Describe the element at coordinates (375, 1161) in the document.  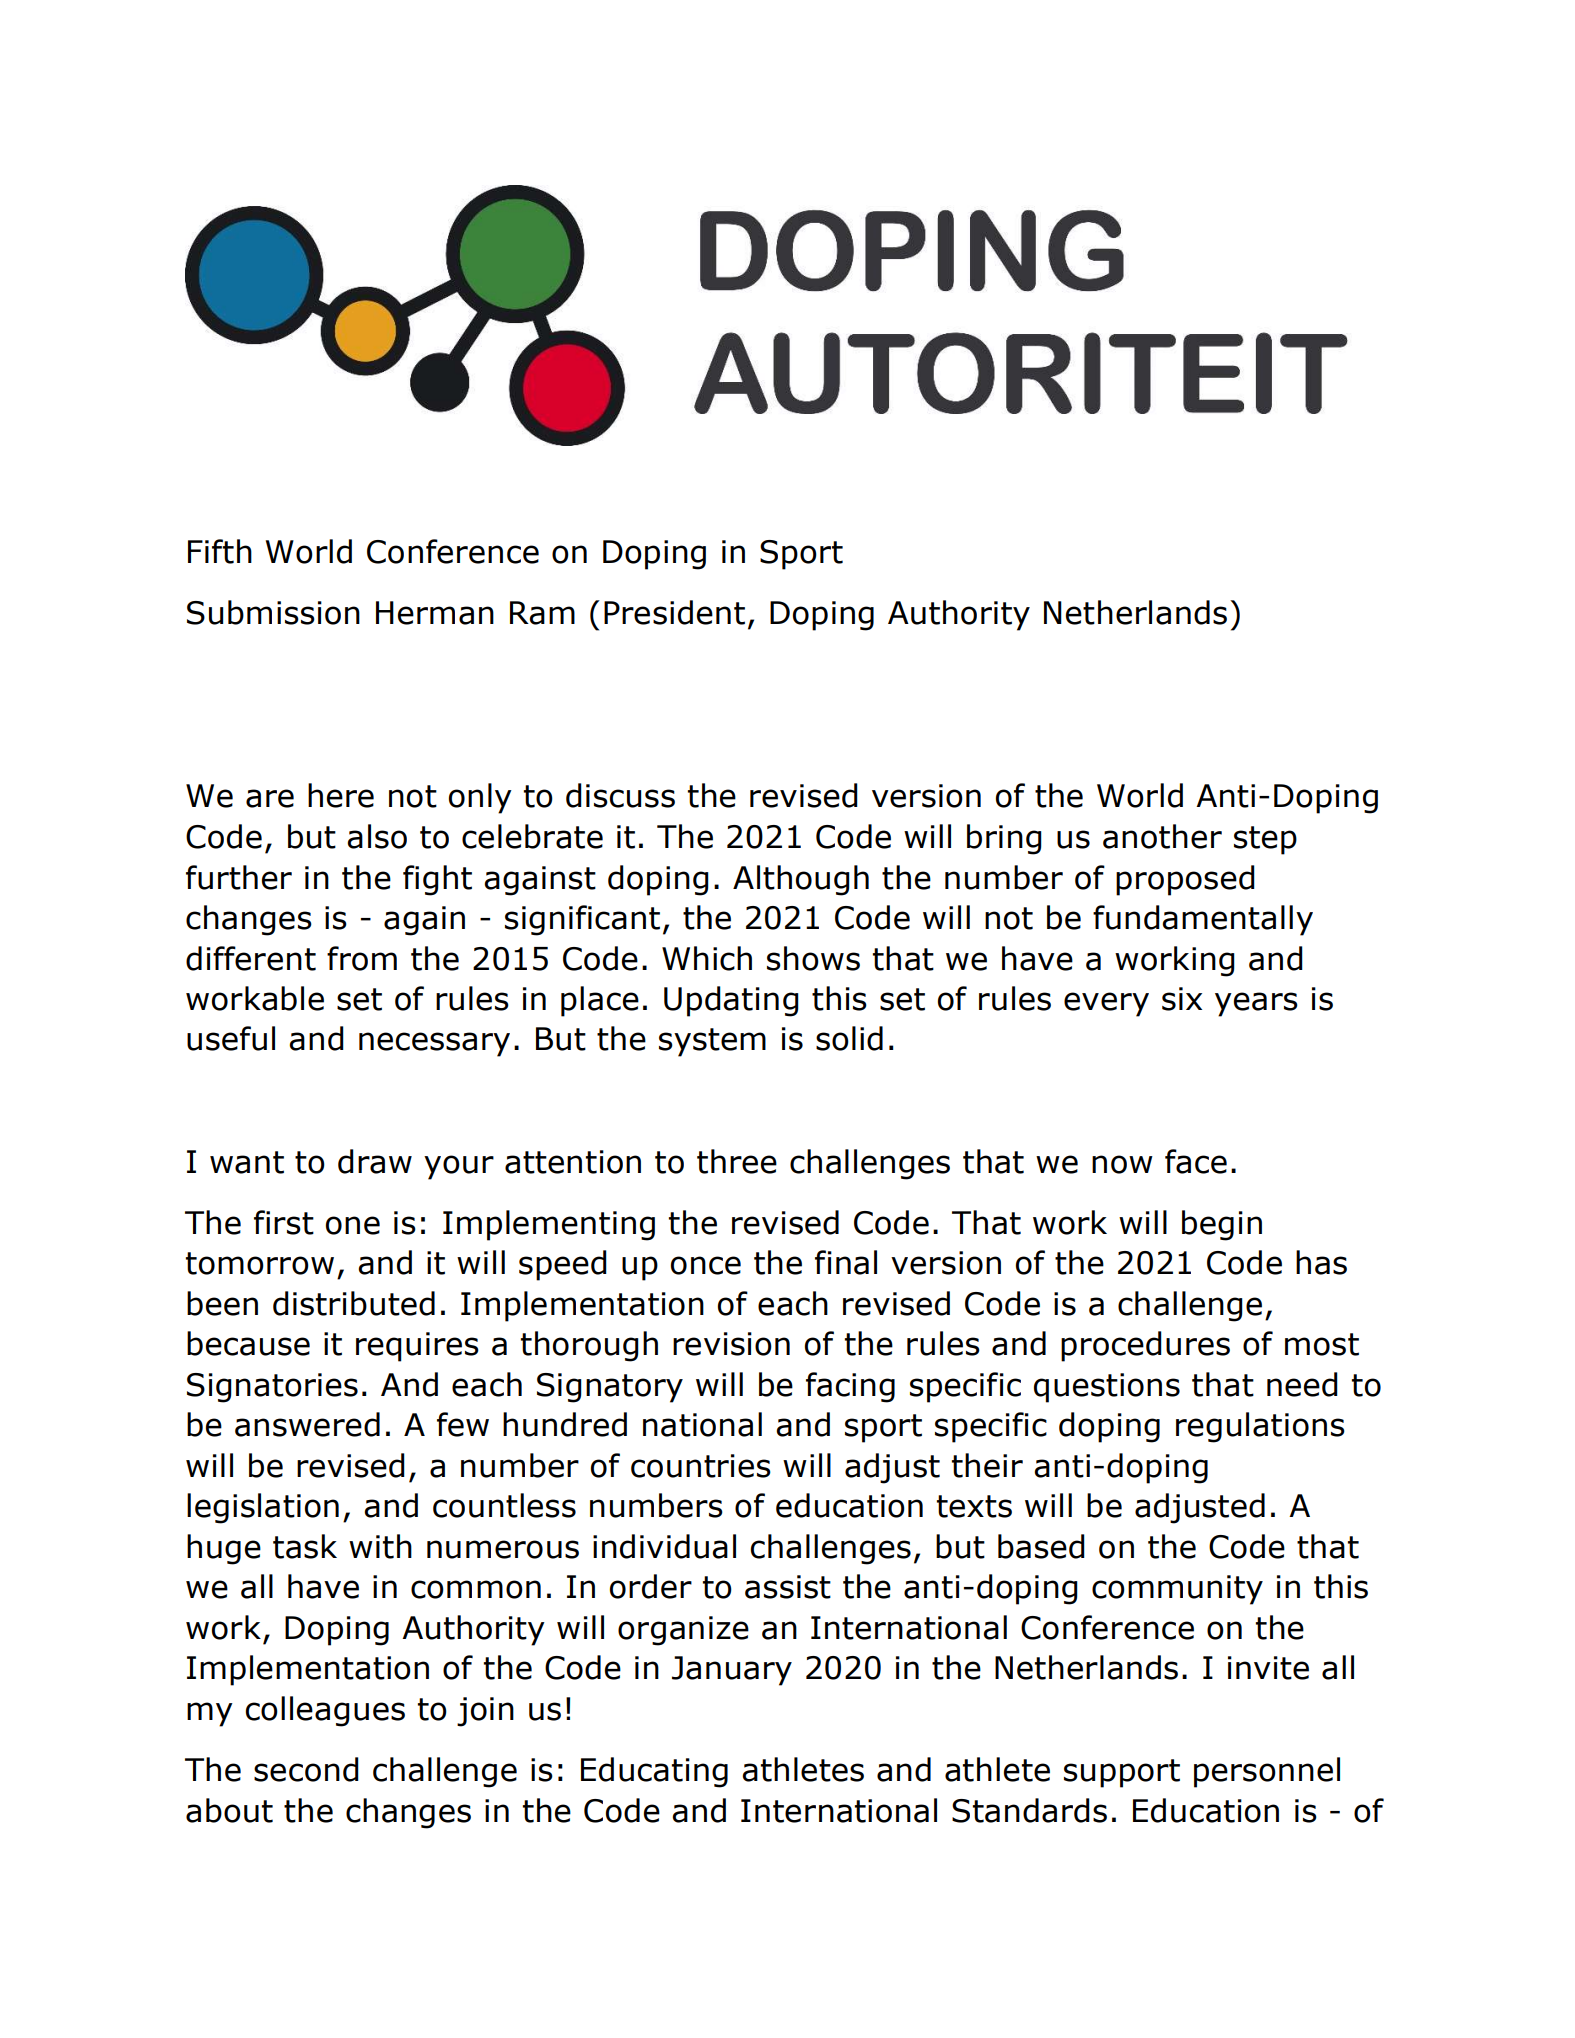
I see `draw` at that location.
